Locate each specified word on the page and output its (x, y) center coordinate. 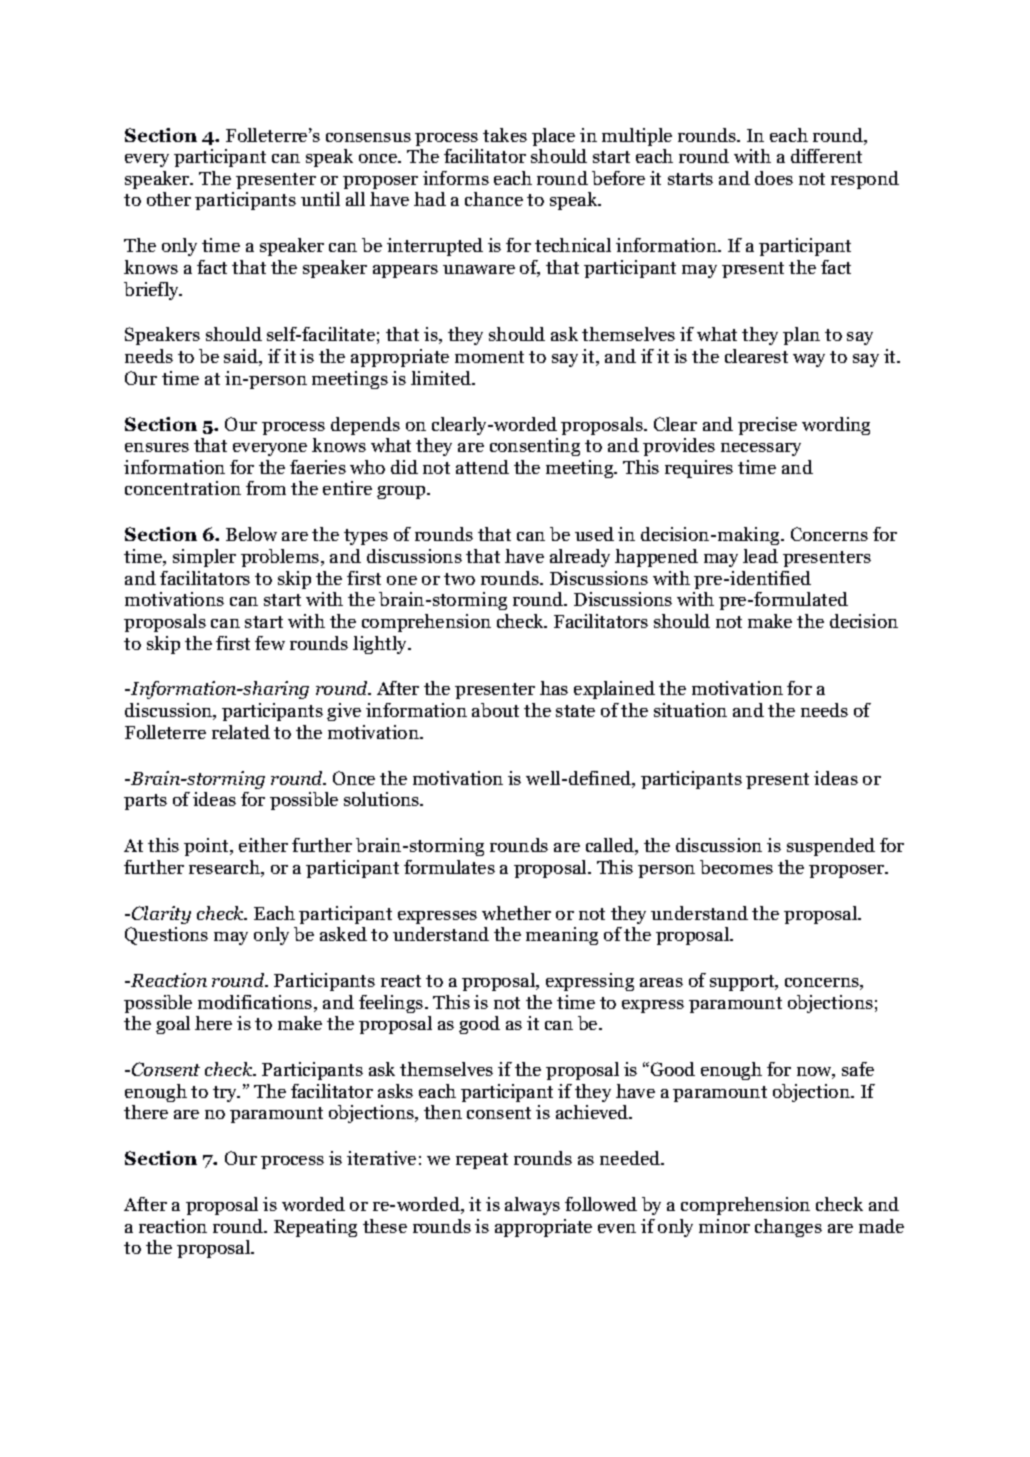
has (554, 688)
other (169, 199)
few (270, 643)
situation (690, 710)
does (774, 178)
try (226, 1094)
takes (505, 135)
